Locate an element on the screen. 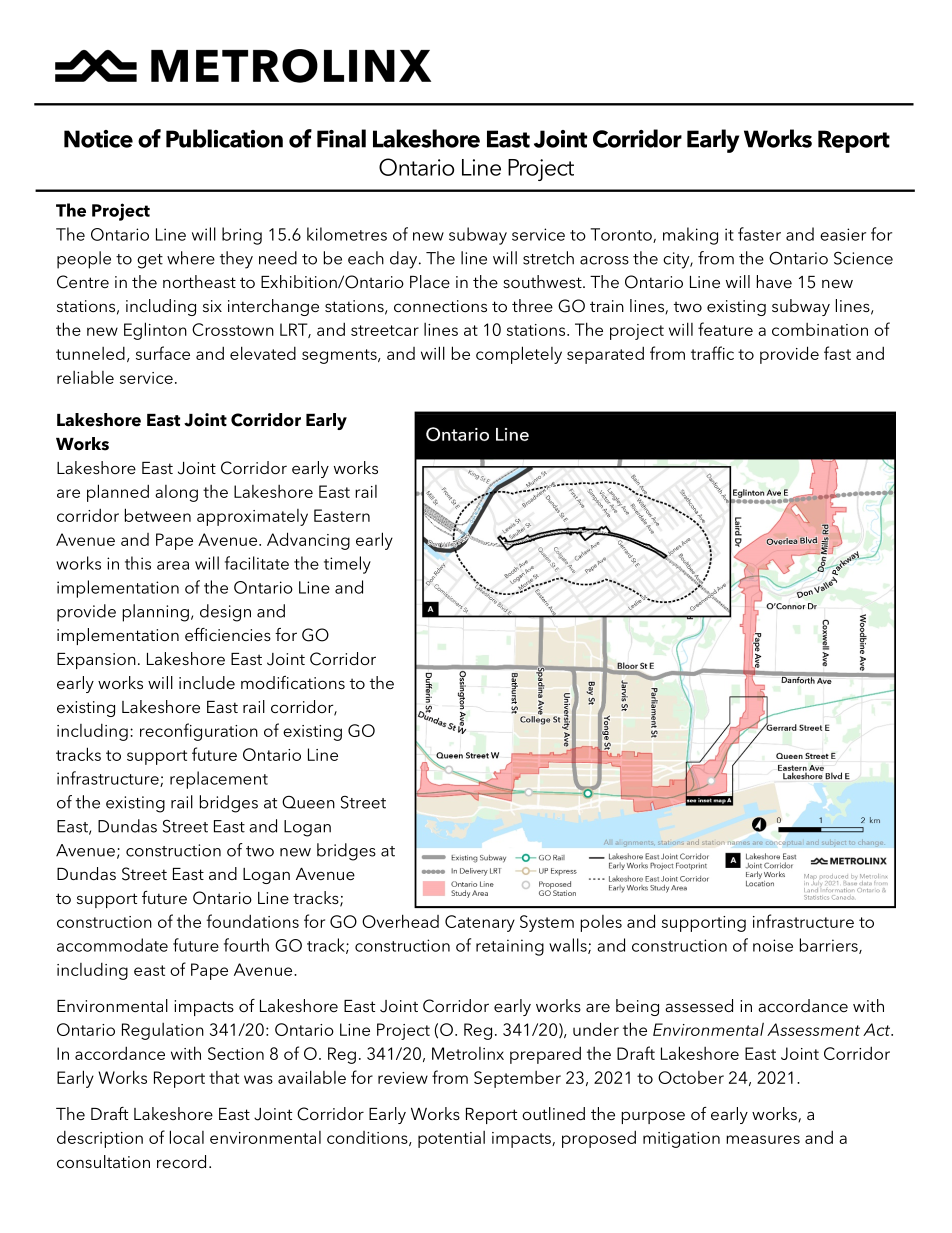 Image resolution: width=952 pixels, height=1233 pixels. local is located at coordinates (187, 1137).
